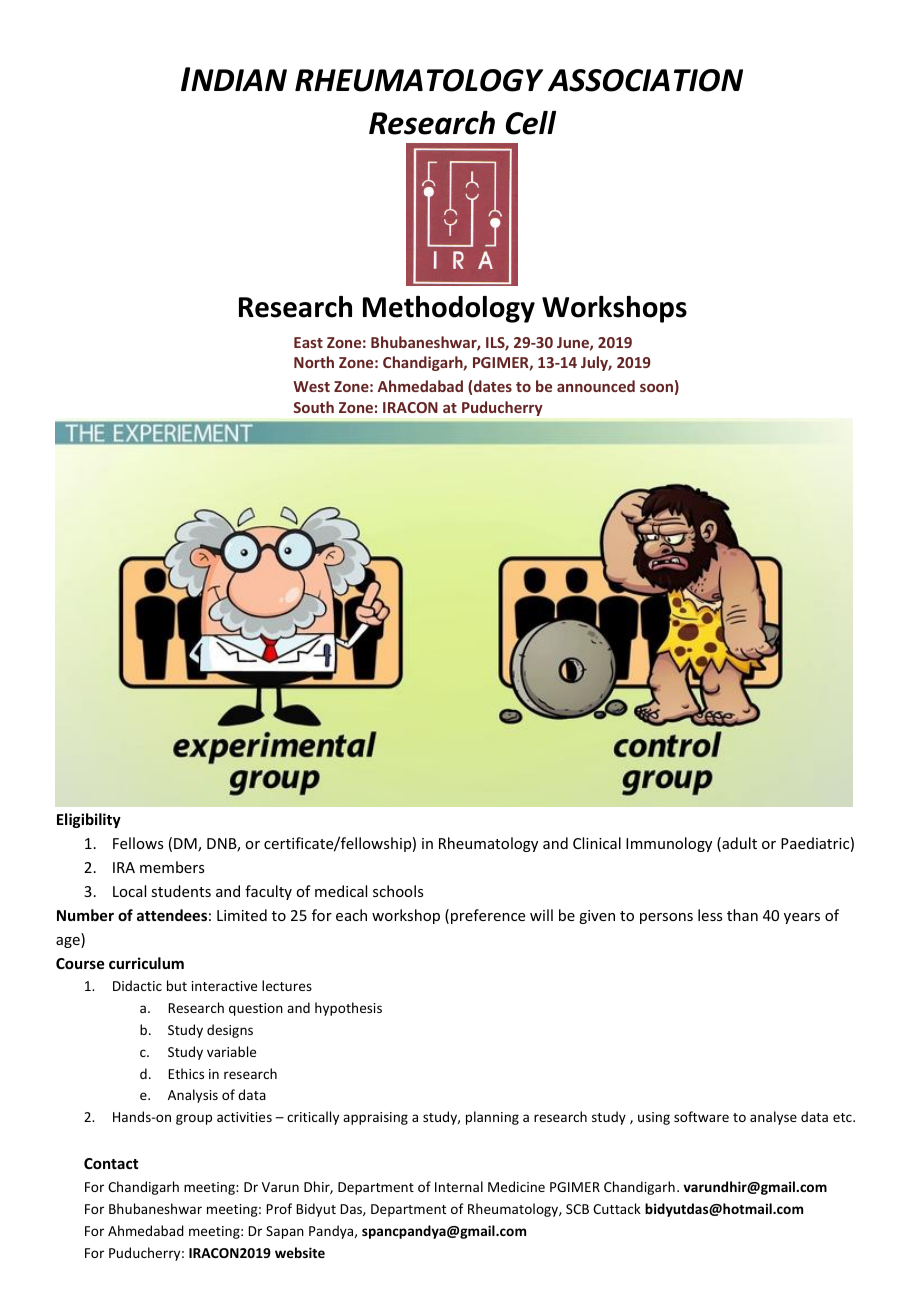  What do you see at coordinates (308, 342) in the page?
I see `East` at bounding box center [308, 342].
